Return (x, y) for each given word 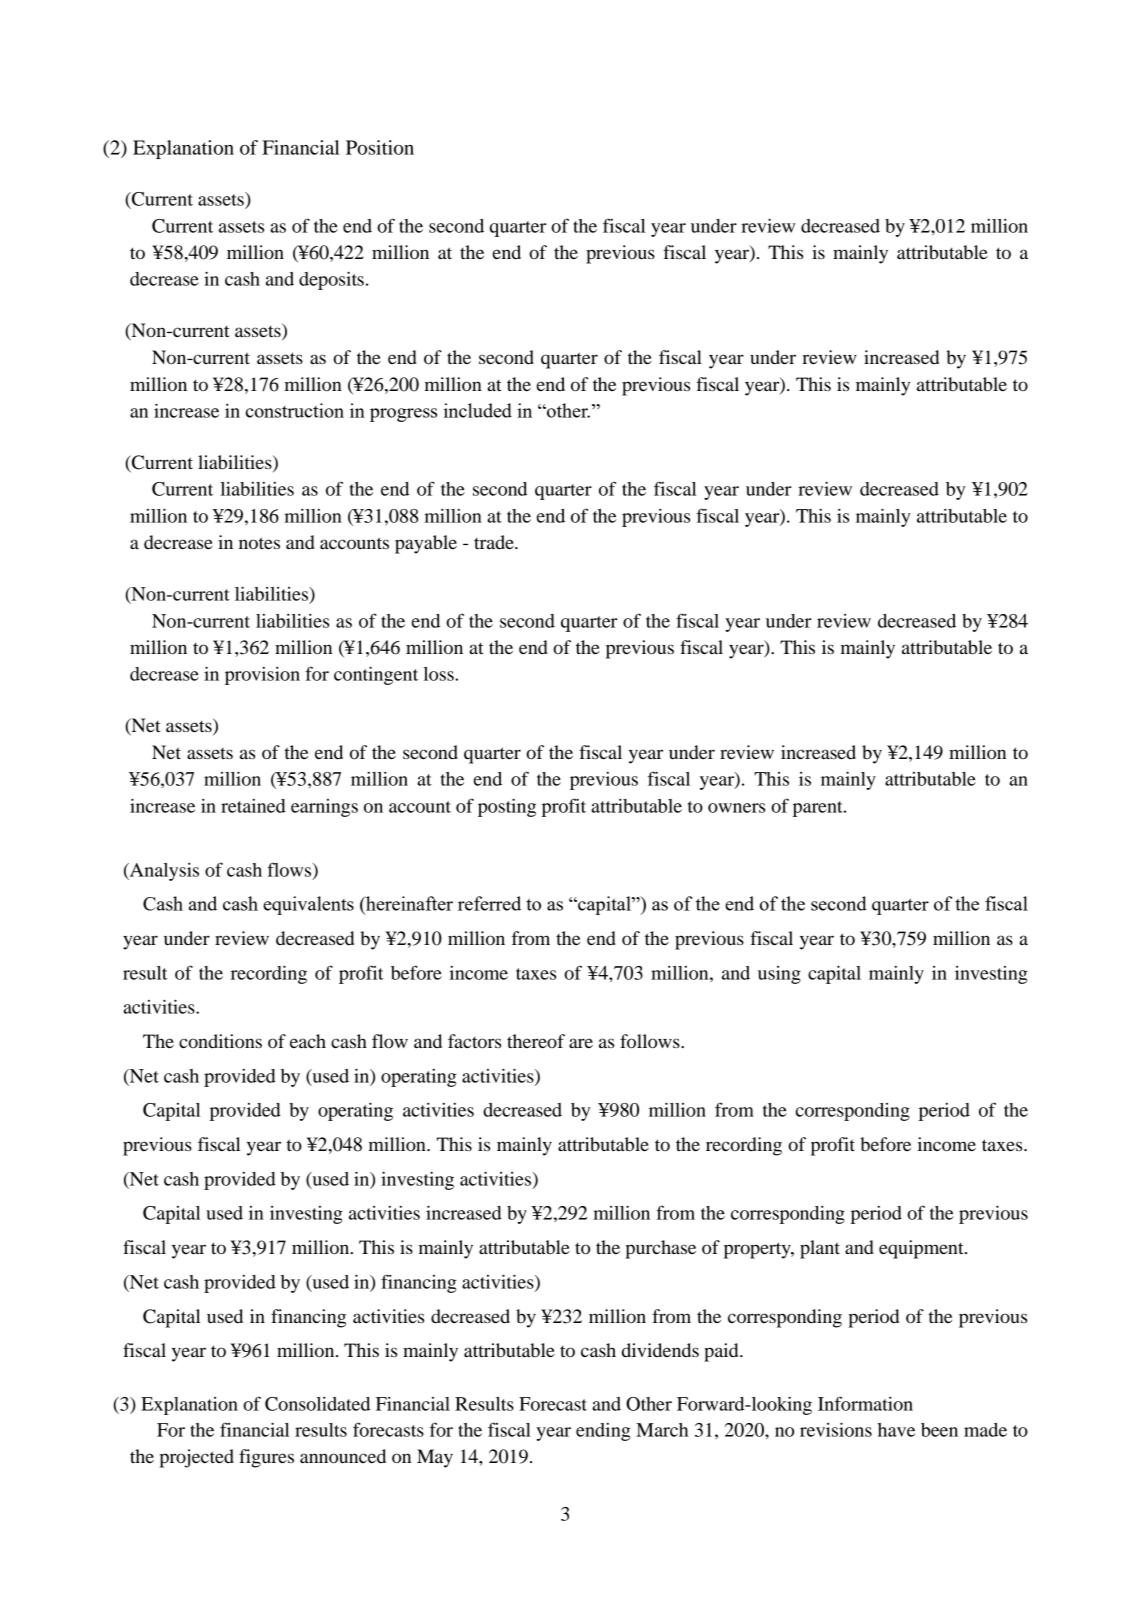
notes (259, 543)
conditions (220, 1041)
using (779, 975)
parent (819, 809)
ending (603, 1432)
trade (495, 542)
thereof (536, 1041)
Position (380, 147)
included (478, 410)
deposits (331, 280)
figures (266, 1458)
